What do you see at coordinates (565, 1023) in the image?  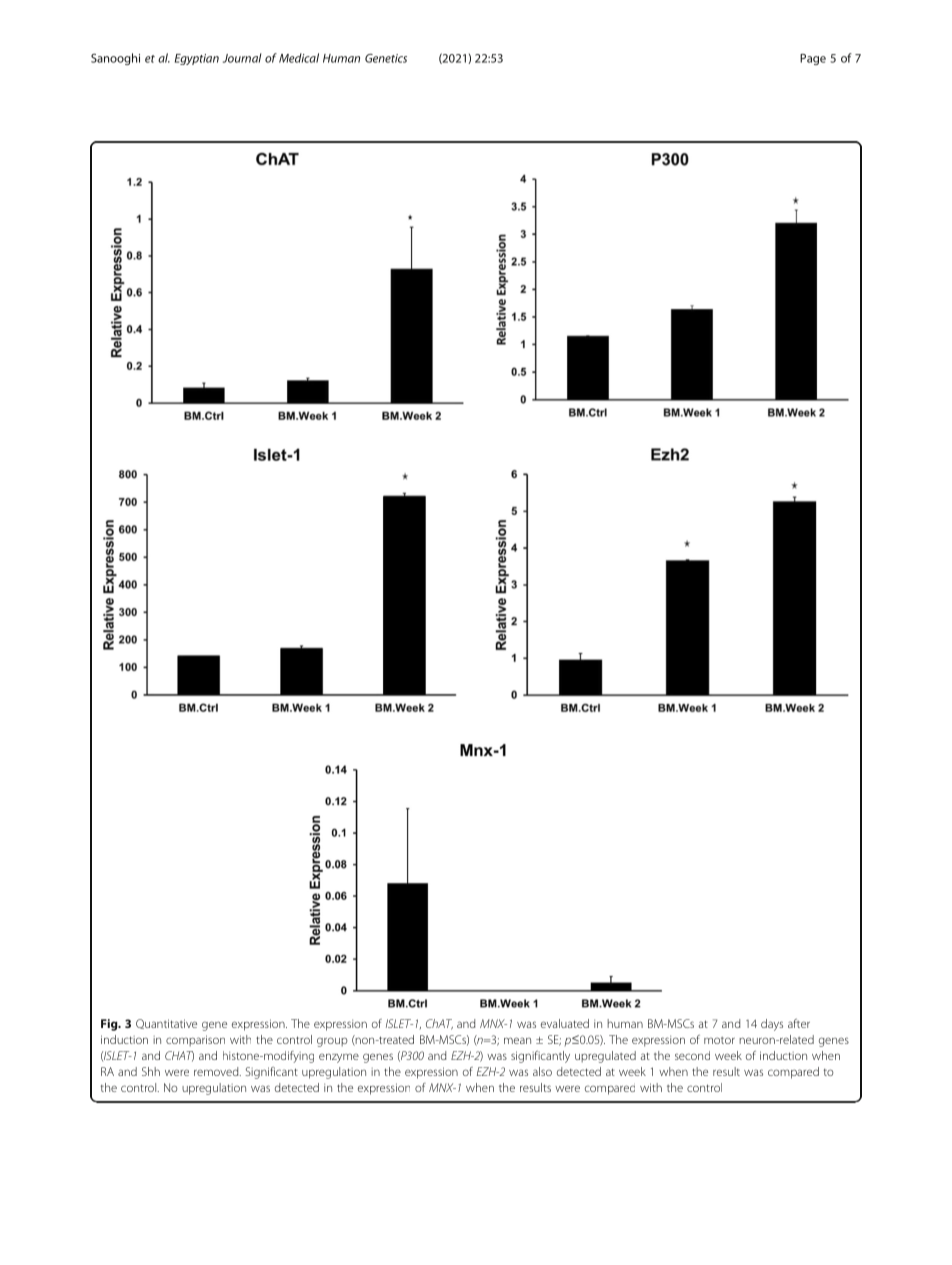 I see `evaluated` at bounding box center [565, 1023].
